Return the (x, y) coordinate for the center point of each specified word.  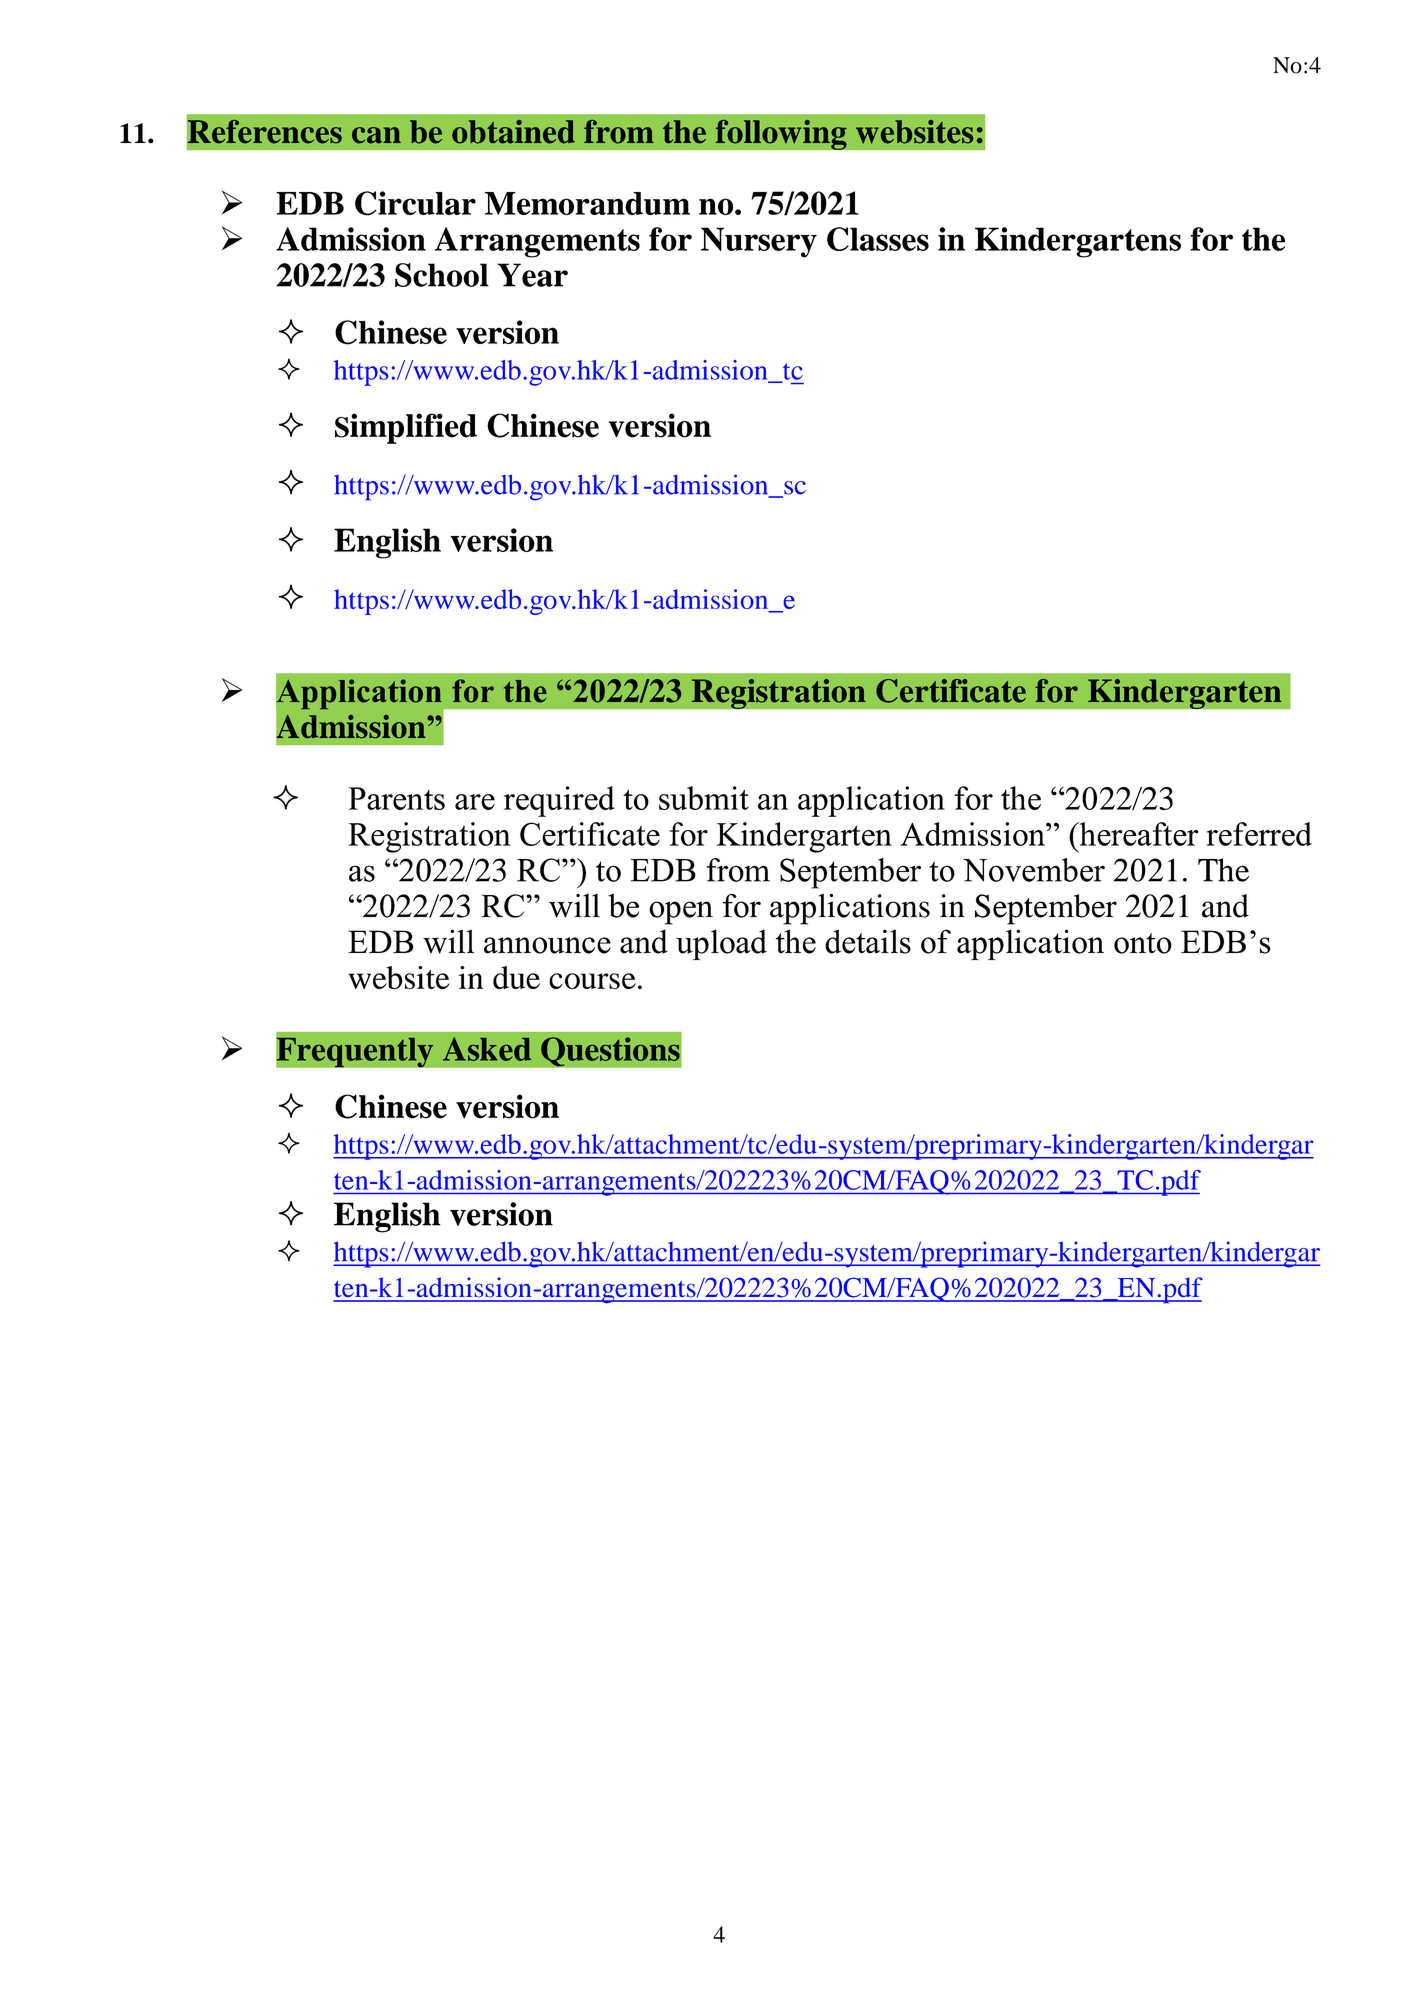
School (442, 275)
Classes (878, 239)
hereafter (1137, 834)
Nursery (759, 242)
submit (704, 798)
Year (532, 275)
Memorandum (587, 203)
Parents (396, 798)
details (868, 941)
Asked (487, 1049)
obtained (513, 132)
